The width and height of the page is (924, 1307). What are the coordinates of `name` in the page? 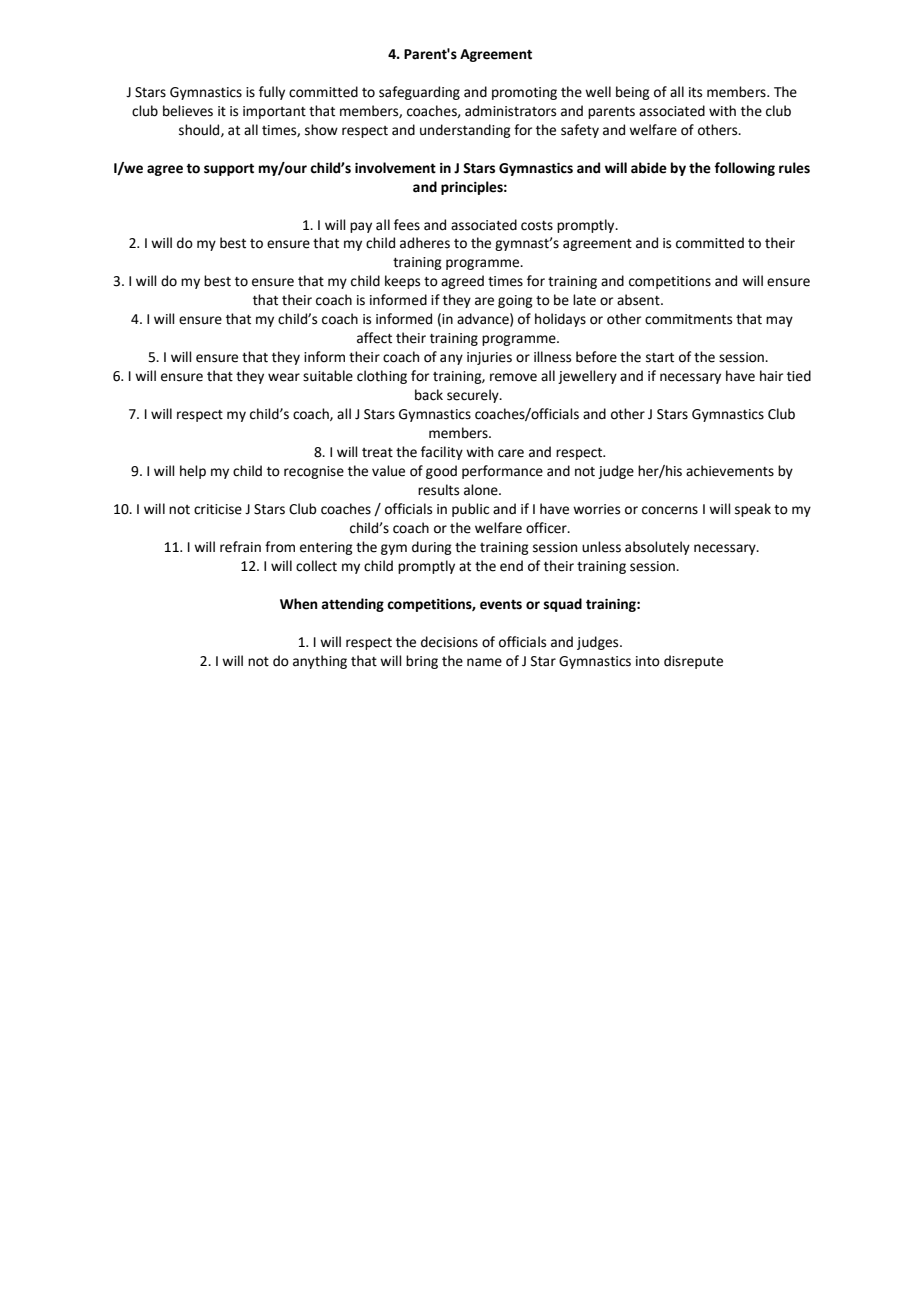 It's located at (484, 662).
